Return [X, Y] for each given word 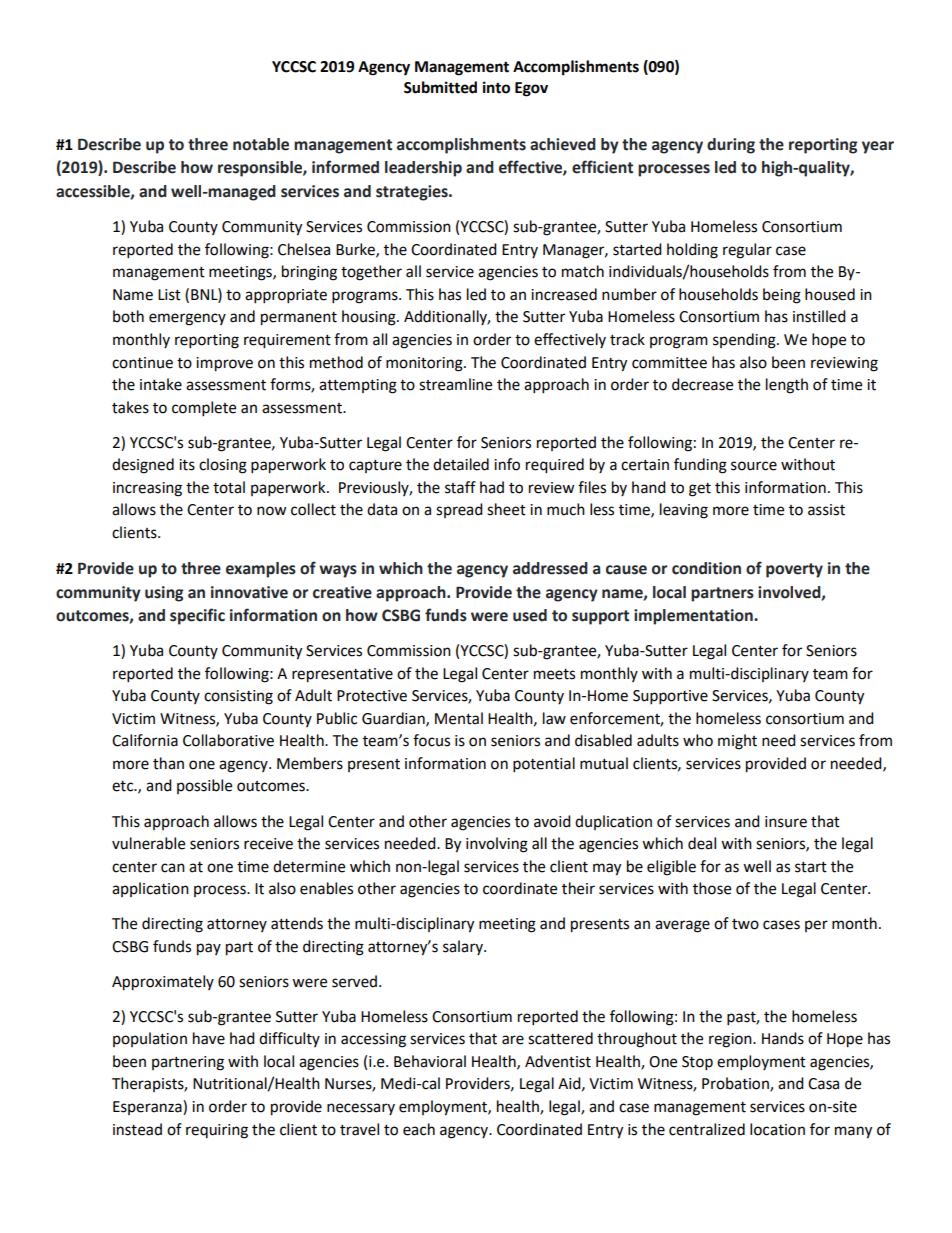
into [496, 87]
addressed [550, 568]
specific [197, 616]
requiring [217, 1131]
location [777, 1129]
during [731, 146]
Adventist [558, 1061]
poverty [794, 570]
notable [261, 144]
